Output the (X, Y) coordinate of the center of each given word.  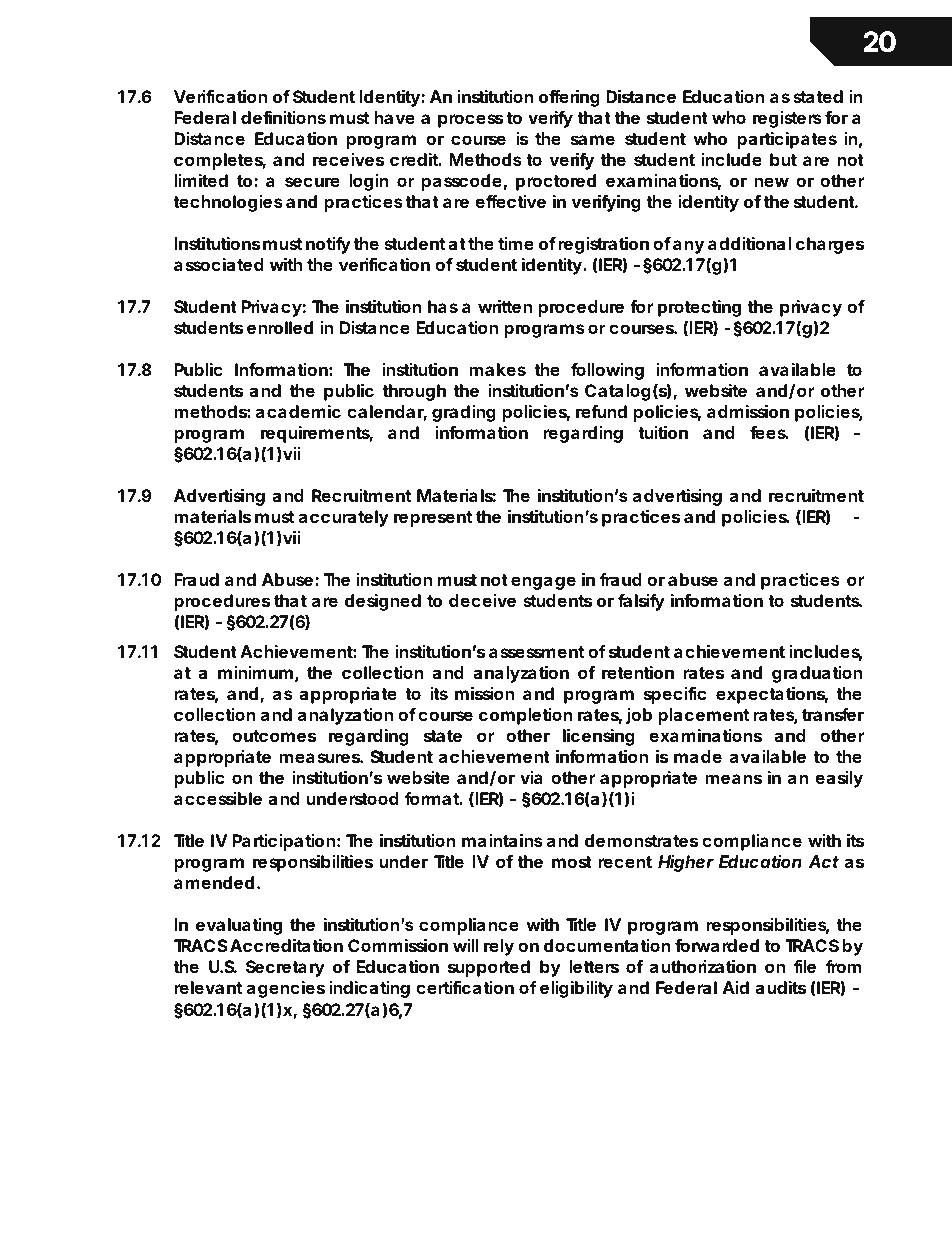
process (470, 121)
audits (780, 987)
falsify (641, 602)
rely (499, 947)
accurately (344, 518)
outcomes (274, 736)
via (531, 777)
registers (787, 119)
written (505, 306)
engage (543, 583)
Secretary (285, 968)
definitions (283, 117)
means (733, 779)
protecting (699, 308)
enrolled (280, 327)
